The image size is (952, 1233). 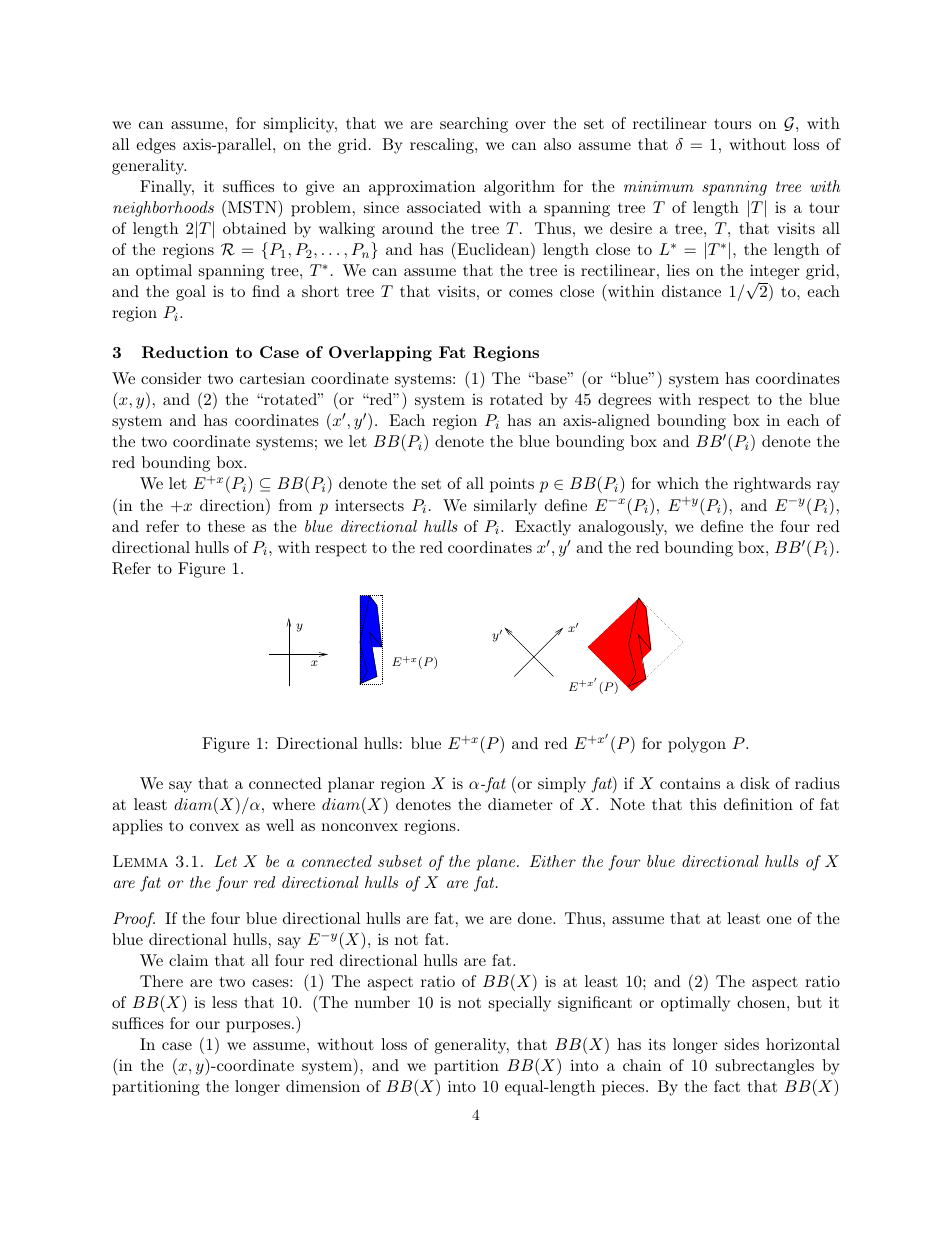 What do you see at coordinates (156, 146) in the screenshot?
I see `edges` at bounding box center [156, 146].
